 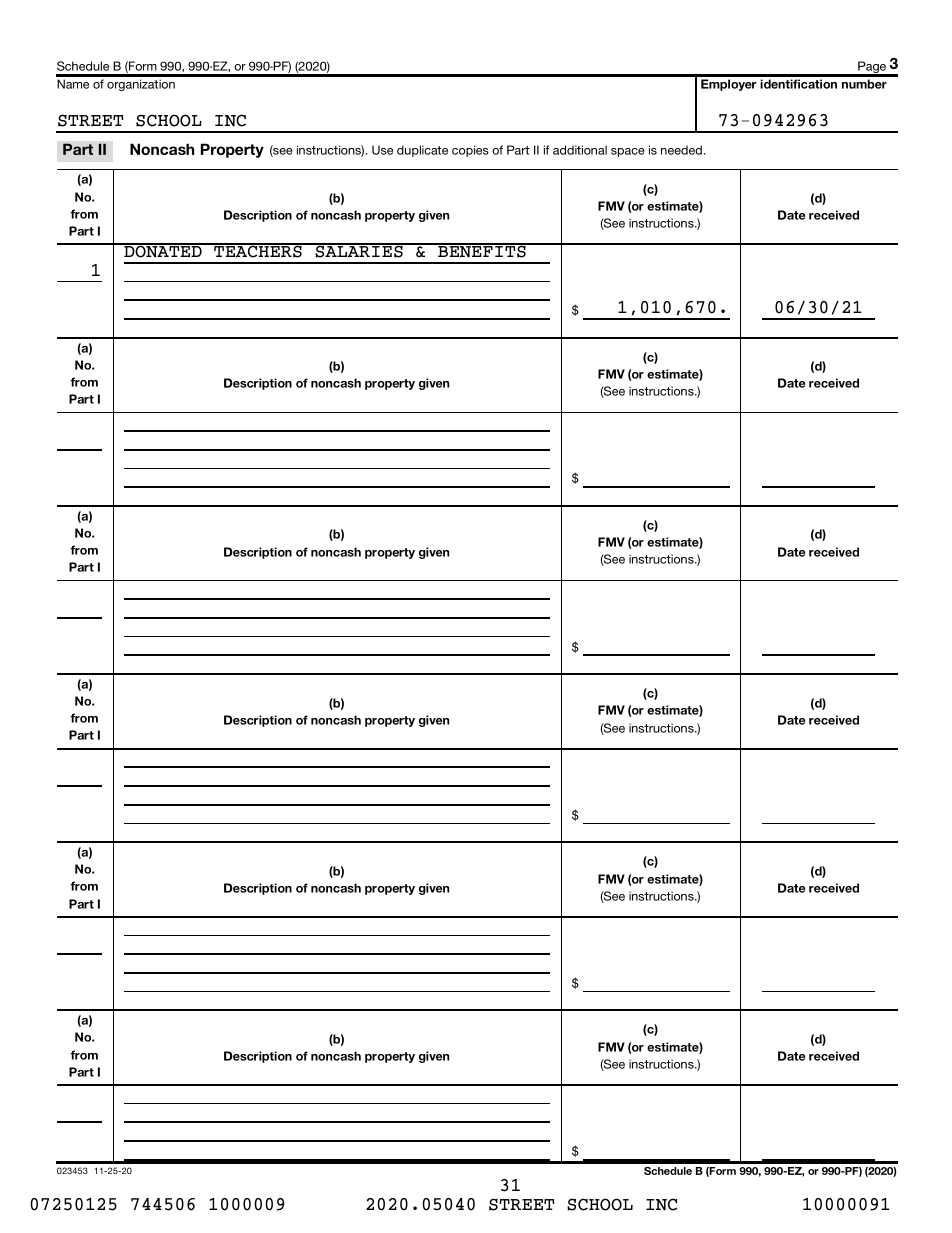 I want to click on space, so click(x=628, y=152).
